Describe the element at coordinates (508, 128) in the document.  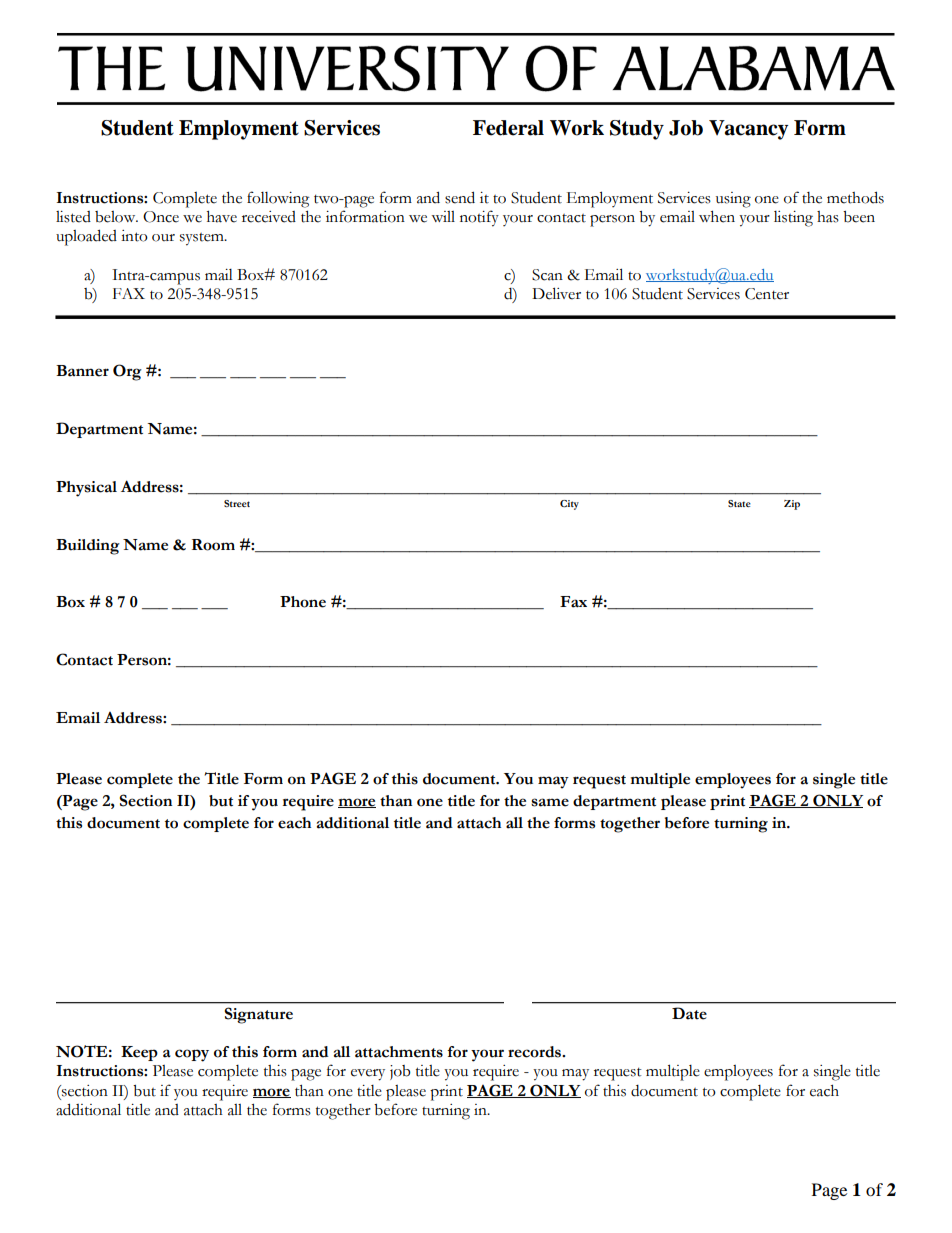
I see `Federal` at that location.
